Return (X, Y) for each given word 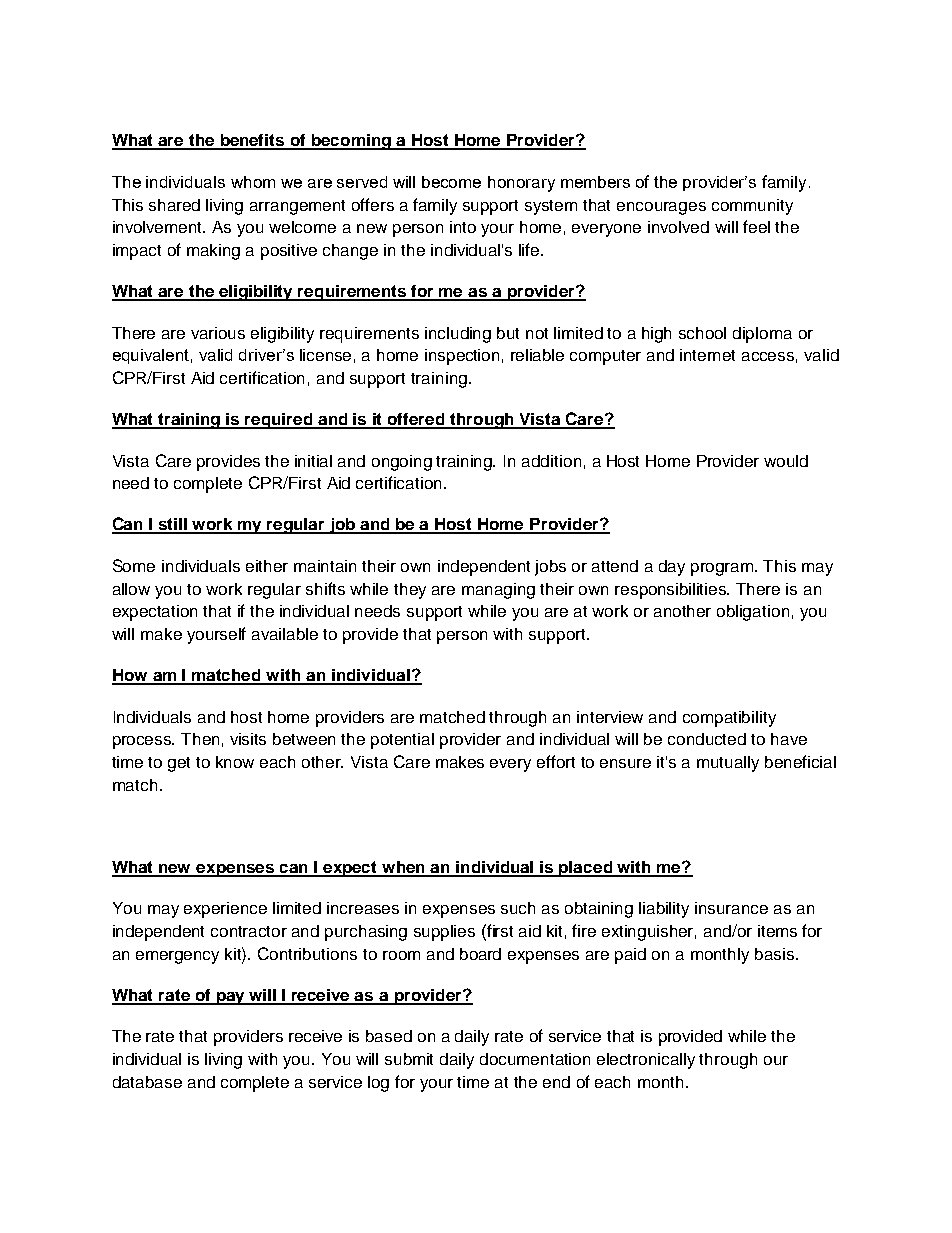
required (279, 421)
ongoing (402, 463)
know (235, 762)
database (147, 1082)
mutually (728, 764)
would (786, 461)
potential (402, 741)
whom (253, 182)
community (752, 207)
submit (409, 1059)
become (451, 182)
